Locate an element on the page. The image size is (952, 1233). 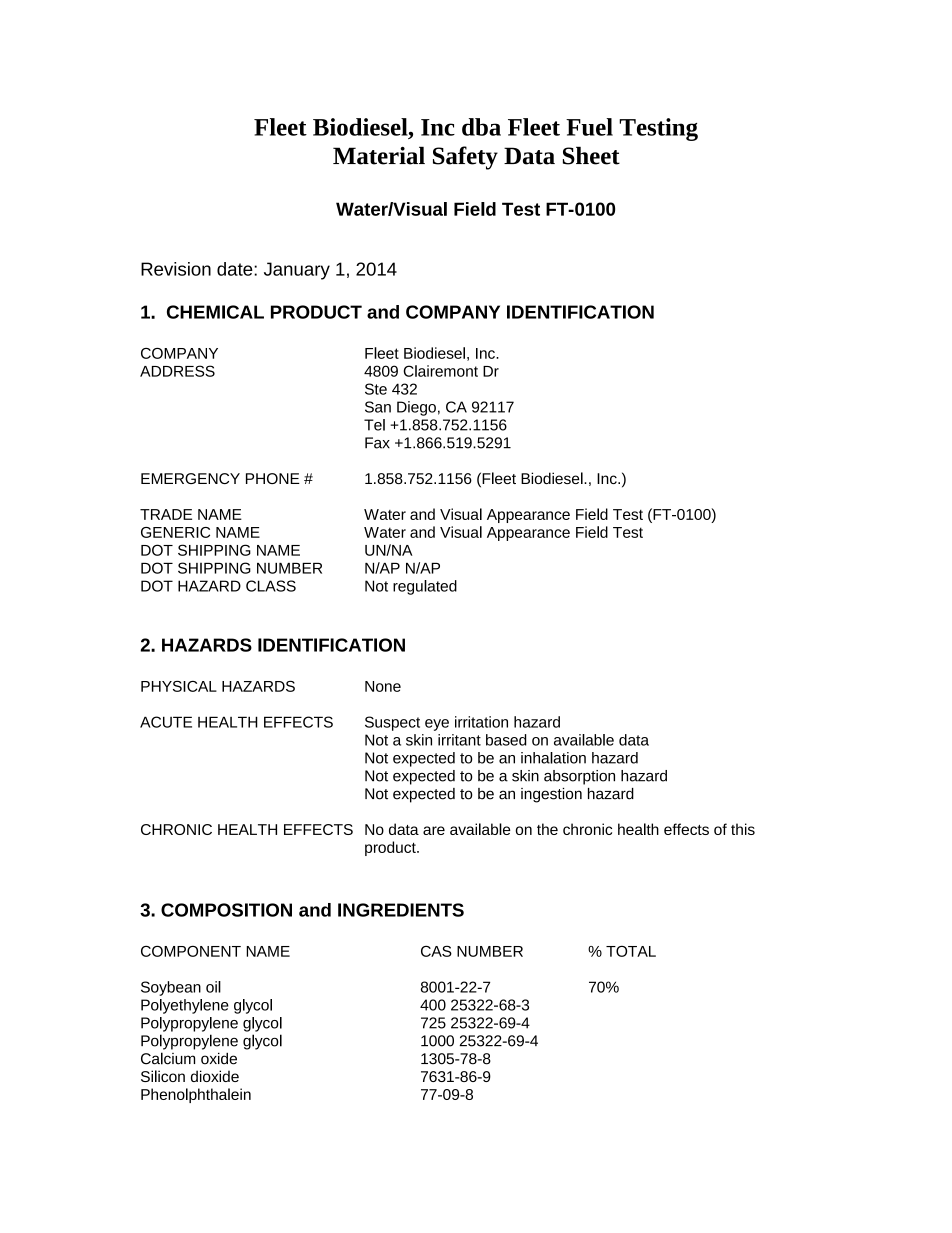
Safety is located at coordinates (465, 158).
